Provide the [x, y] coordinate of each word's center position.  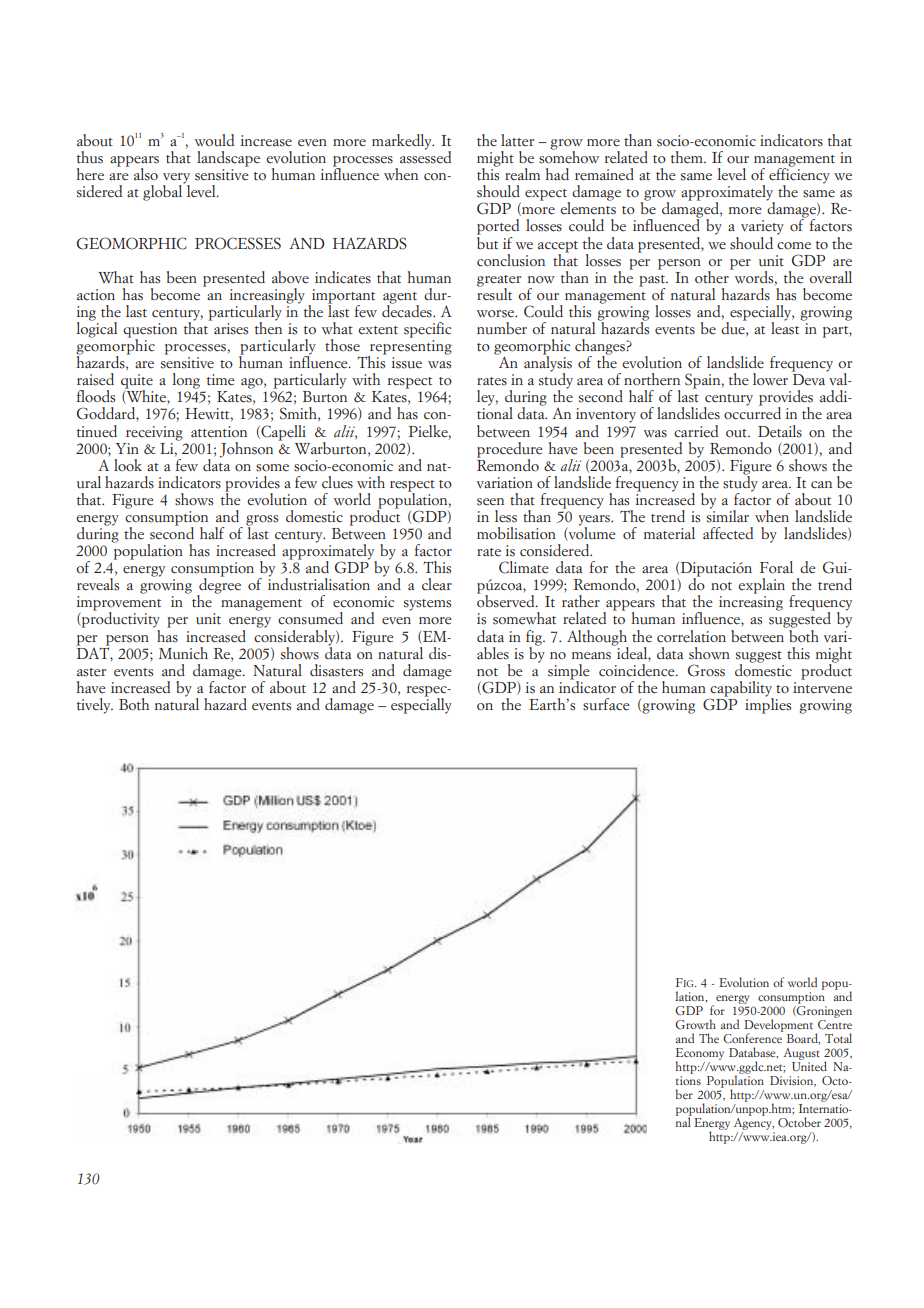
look [128, 465]
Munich [183, 653]
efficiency [799, 176]
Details [780, 431]
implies [768, 705]
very [176, 179]
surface [606, 704]
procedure [510, 450]
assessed [425, 156]
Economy [700, 1055]
